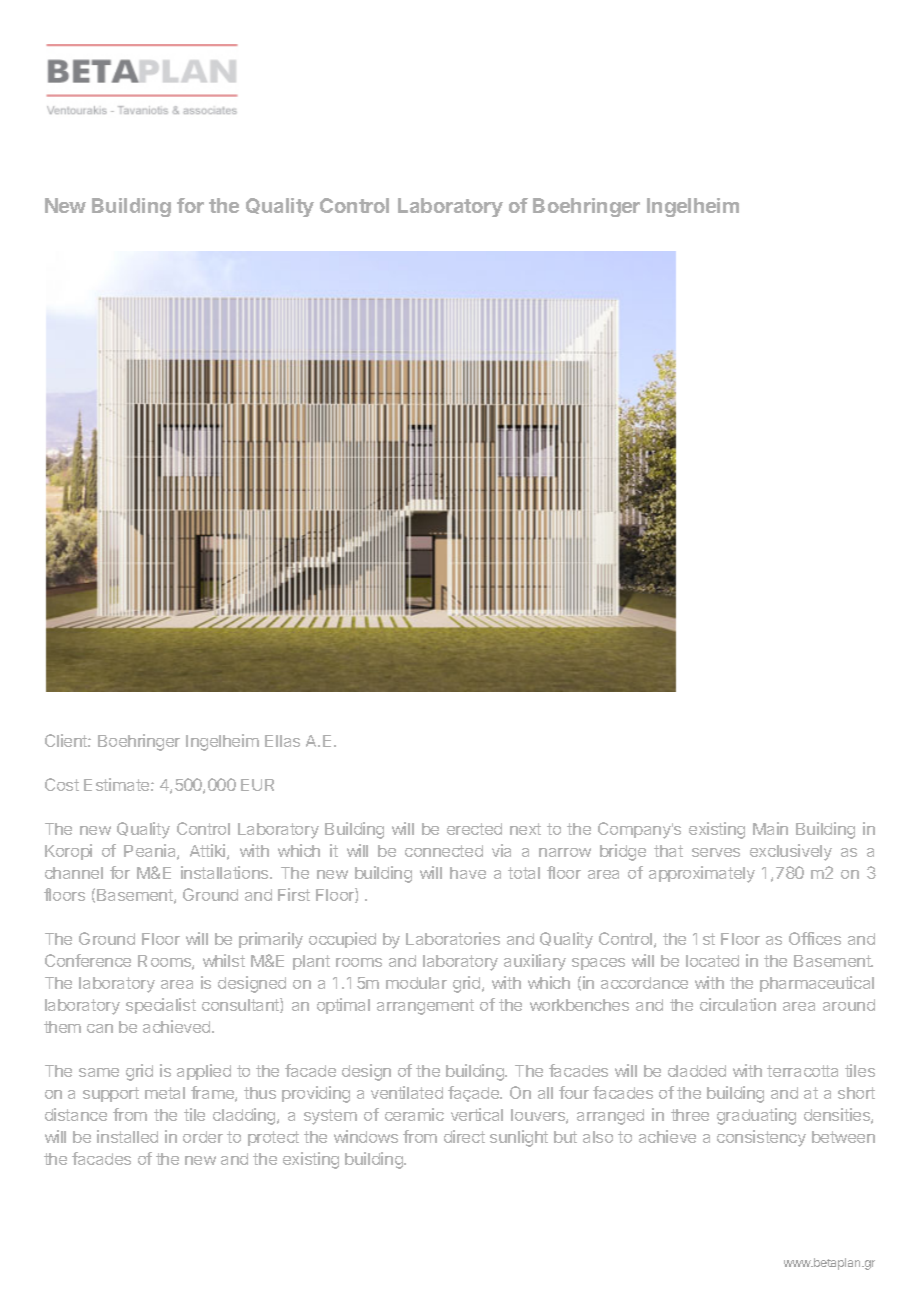 The width and height of the document is (924, 1308). What do you see at coordinates (756, 1116) in the document?
I see `graduating` at bounding box center [756, 1116].
